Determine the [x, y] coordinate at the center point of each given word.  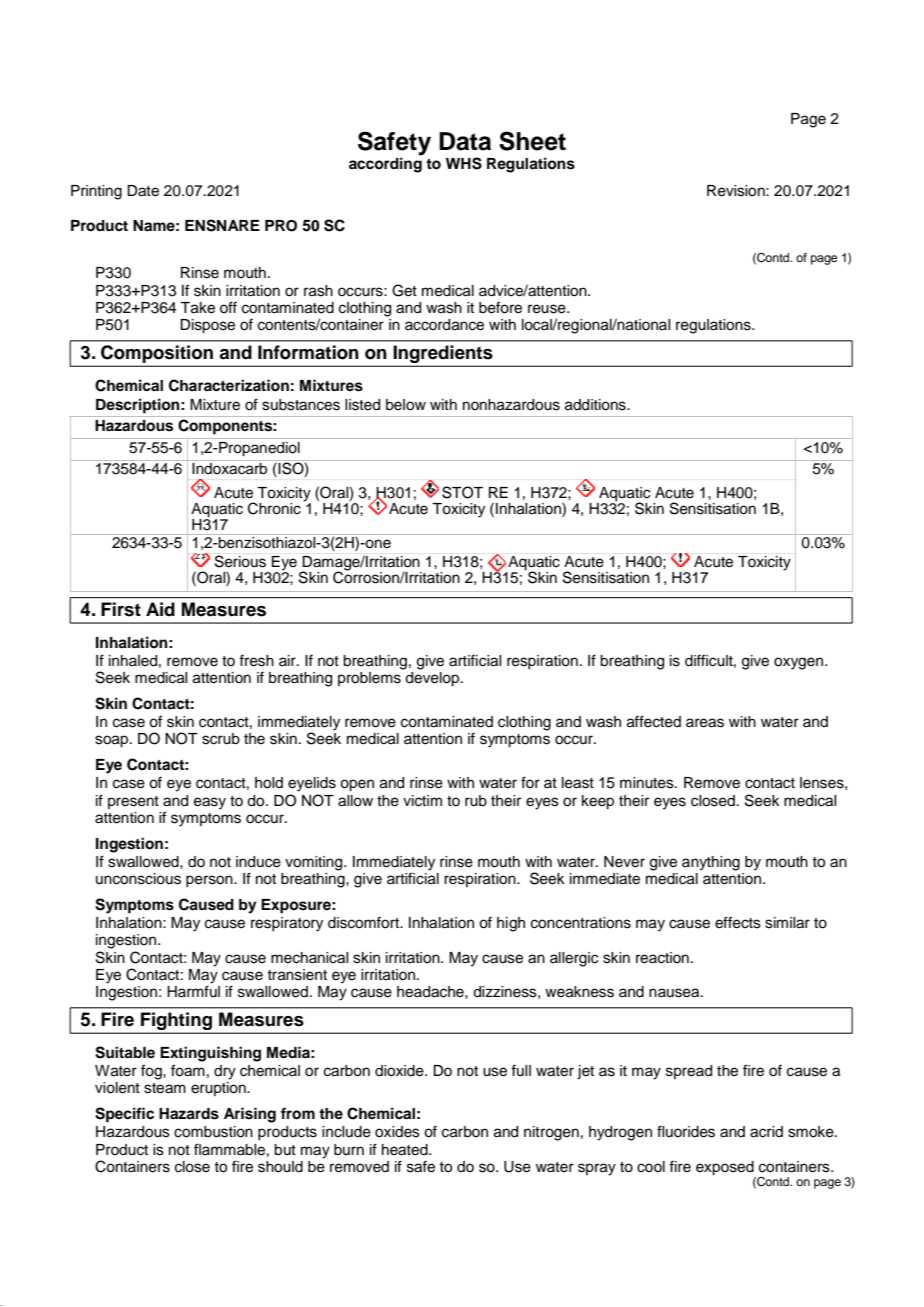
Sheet [532, 141]
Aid [160, 609]
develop [432, 679]
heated [406, 1150]
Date [143, 191]
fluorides [686, 1131]
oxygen [800, 663]
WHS [464, 163]
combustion [213, 1132]
